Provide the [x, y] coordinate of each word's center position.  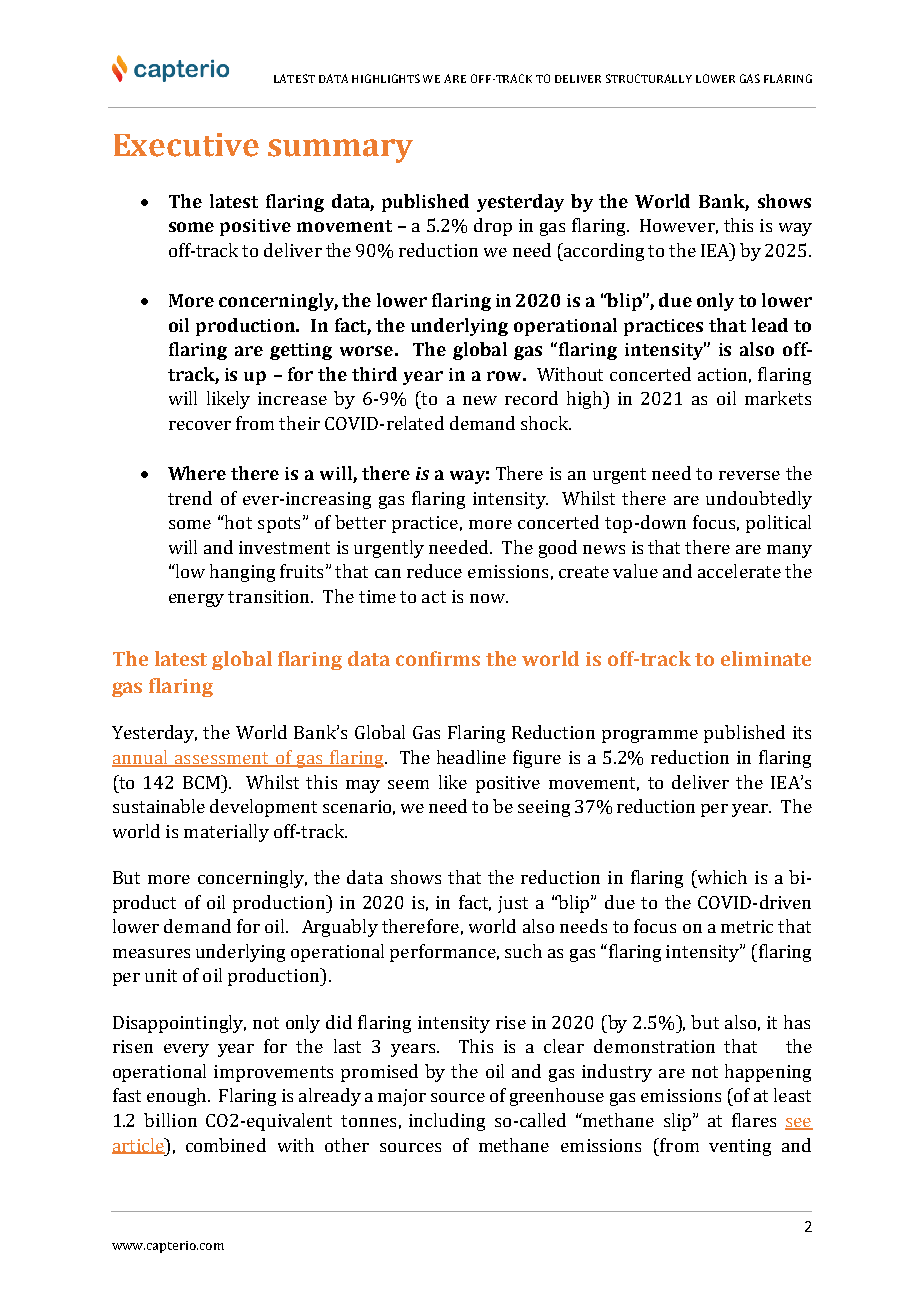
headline [471, 757]
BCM [202, 782]
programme [650, 736]
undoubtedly [759, 500]
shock [546, 423]
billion [170, 1120]
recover [200, 425]
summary [340, 151]
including [447, 1122]
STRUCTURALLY [649, 78]
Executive [186, 145]
